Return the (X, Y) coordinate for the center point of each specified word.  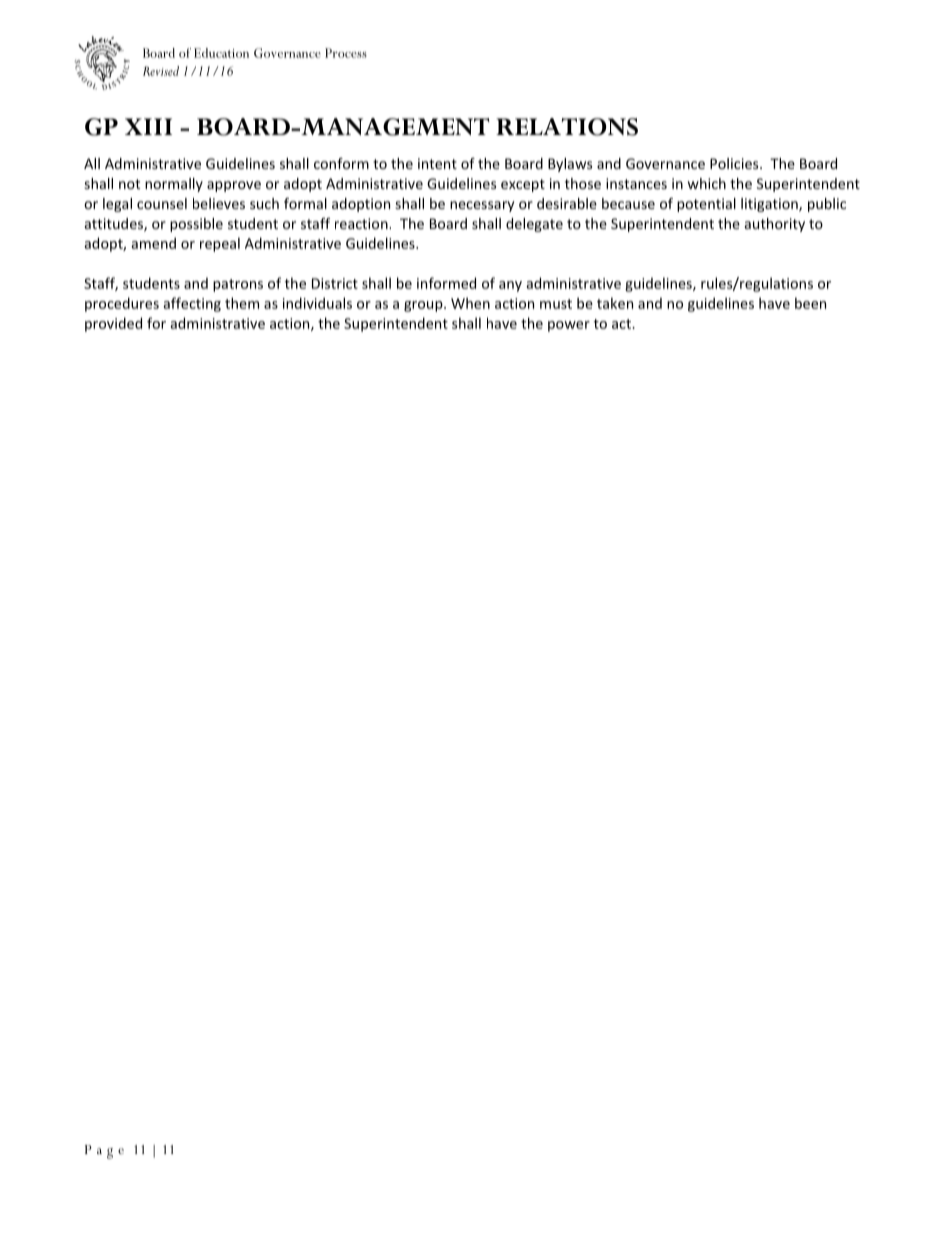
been (810, 303)
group (424, 306)
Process (346, 53)
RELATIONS (567, 127)
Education (221, 53)
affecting (192, 304)
